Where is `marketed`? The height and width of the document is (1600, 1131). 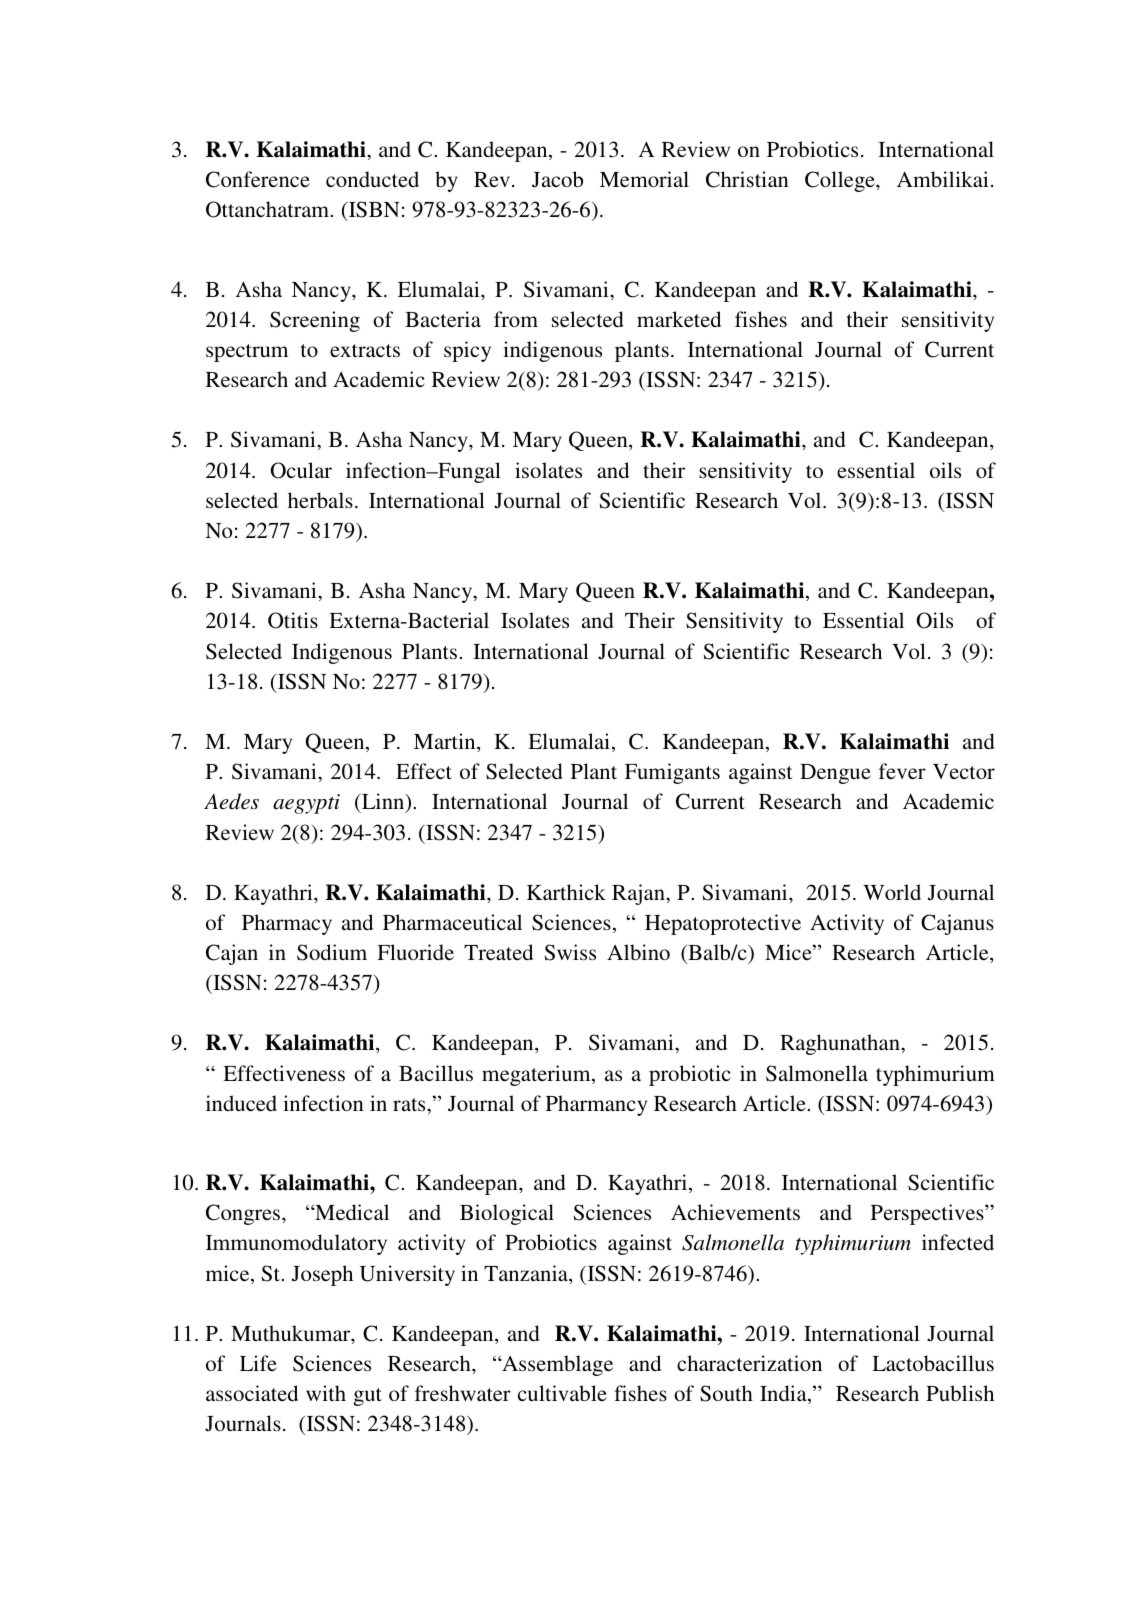 marketed is located at coordinates (679, 319).
